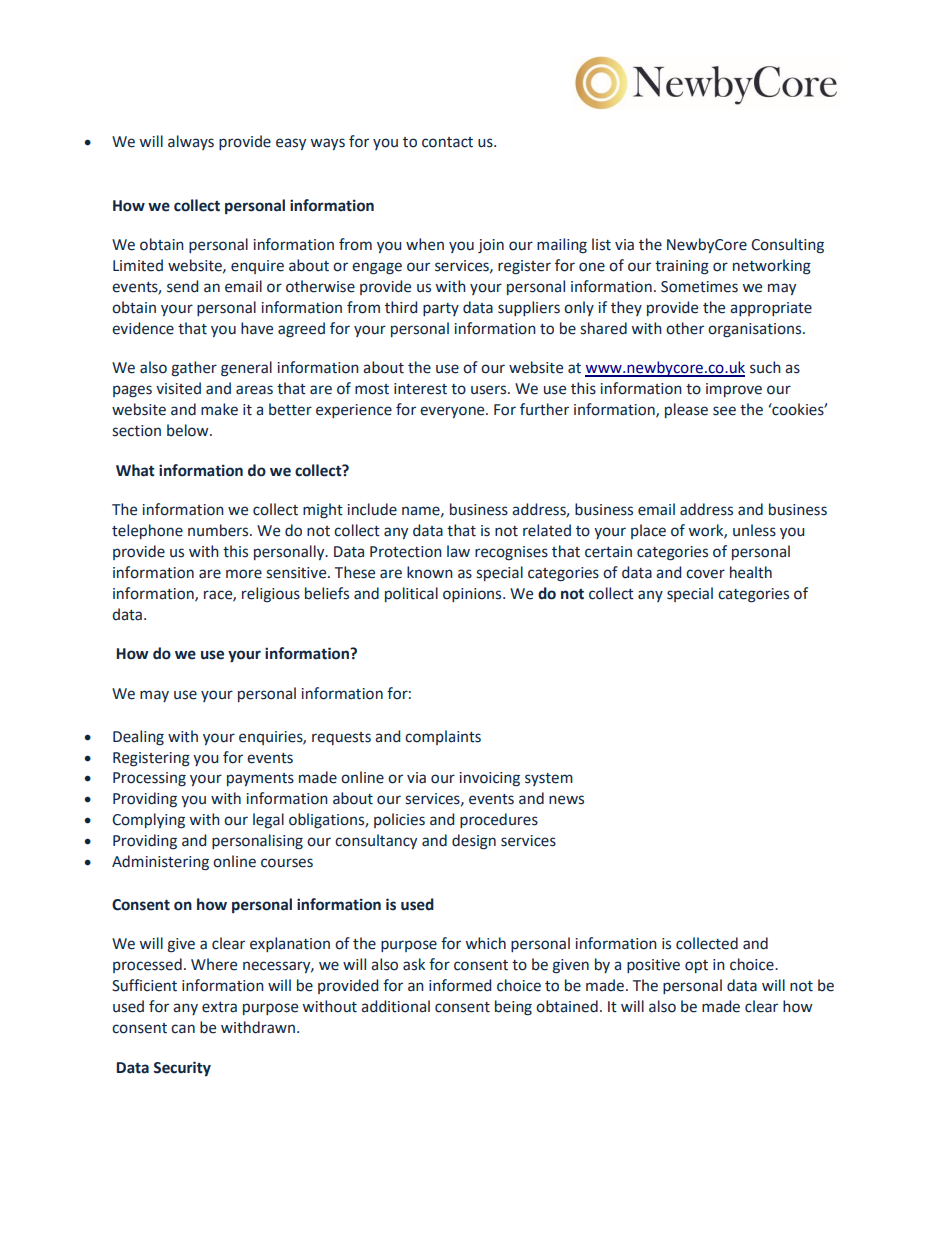 This page has height=1233, width=952. I want to click on design, so click(474, 842).
